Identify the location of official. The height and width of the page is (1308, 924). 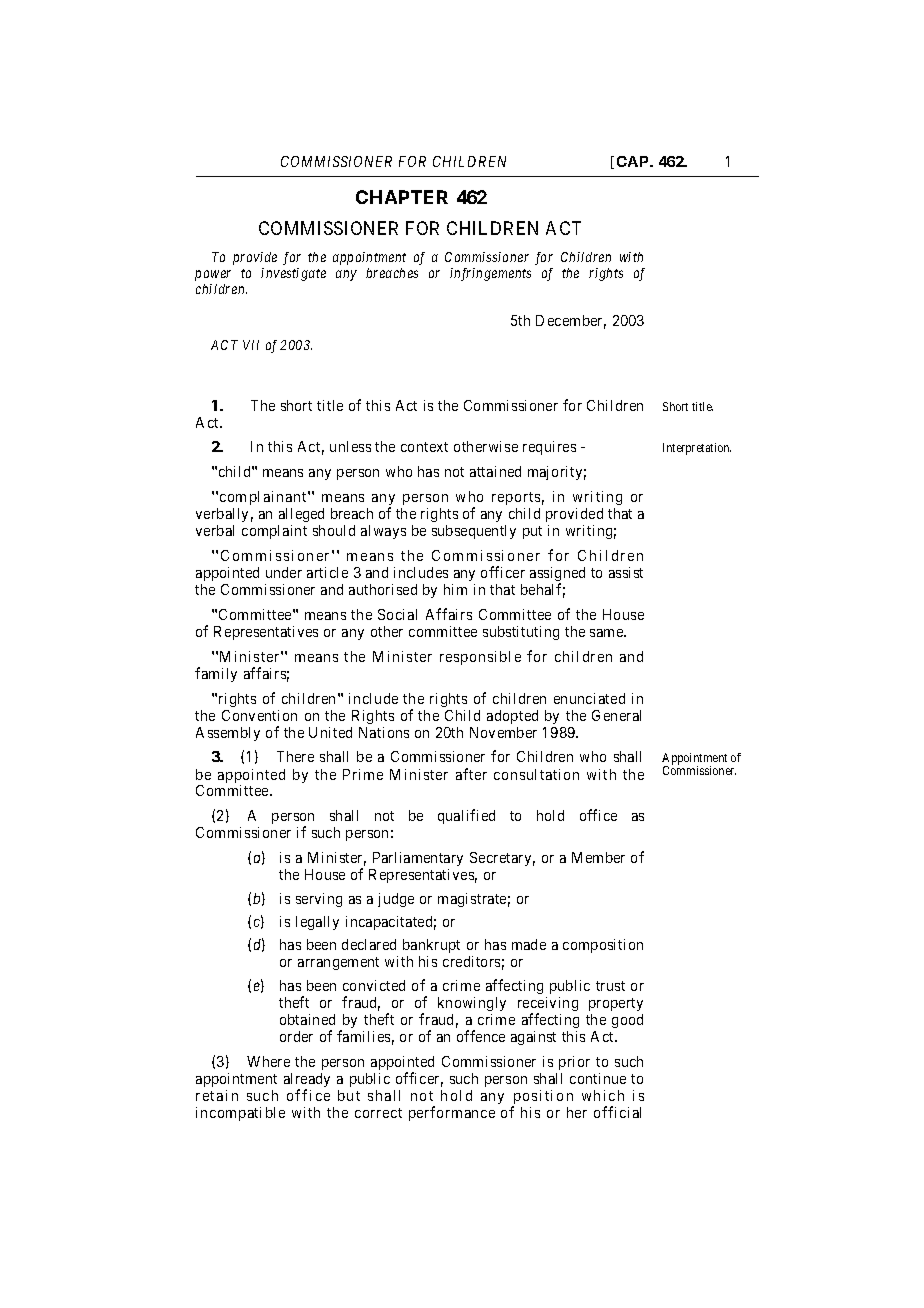
(617, 1112).
